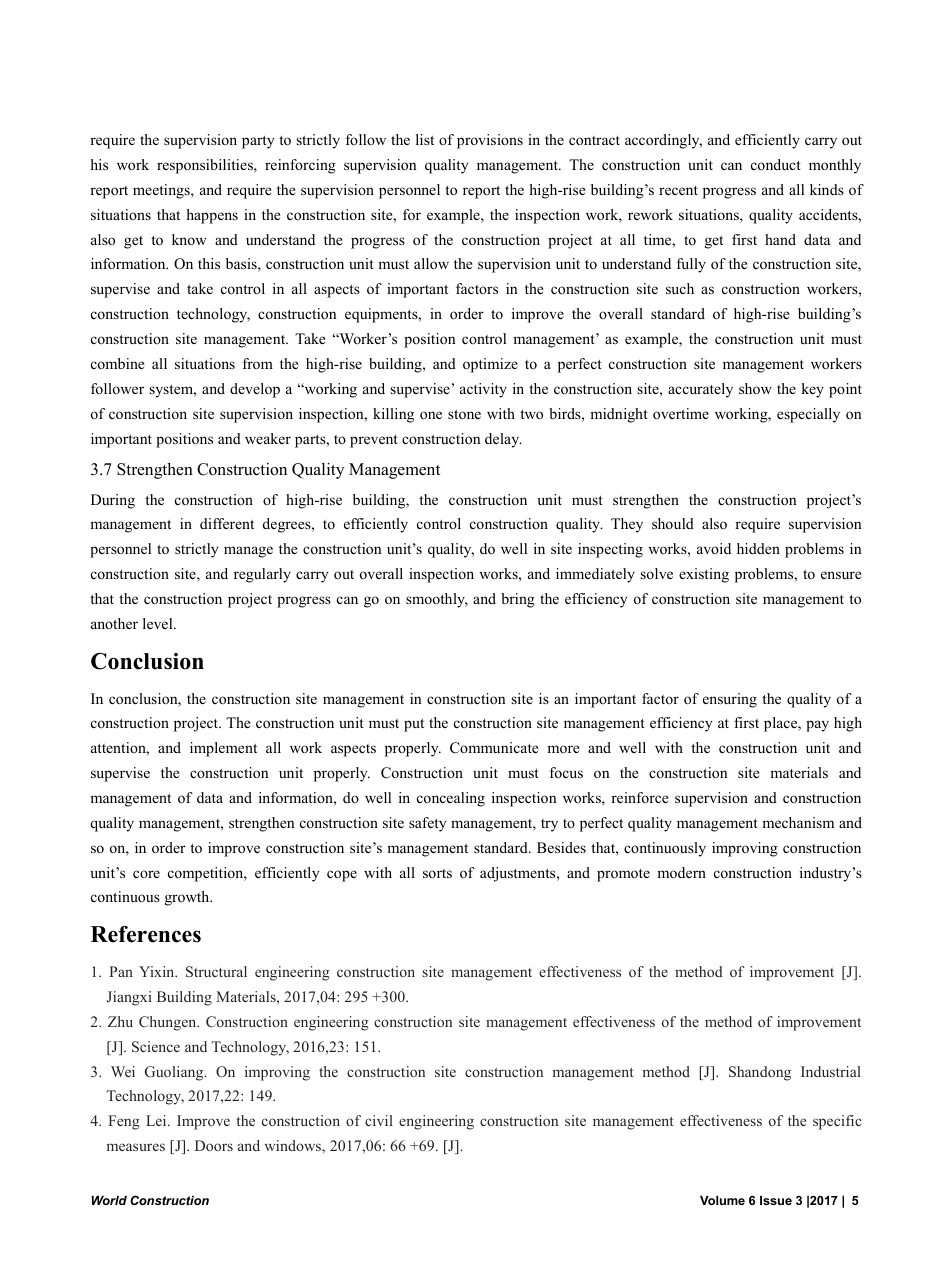 This screenshot has height=1288, width=949. I want to click on conduct, so click(776, 164).
